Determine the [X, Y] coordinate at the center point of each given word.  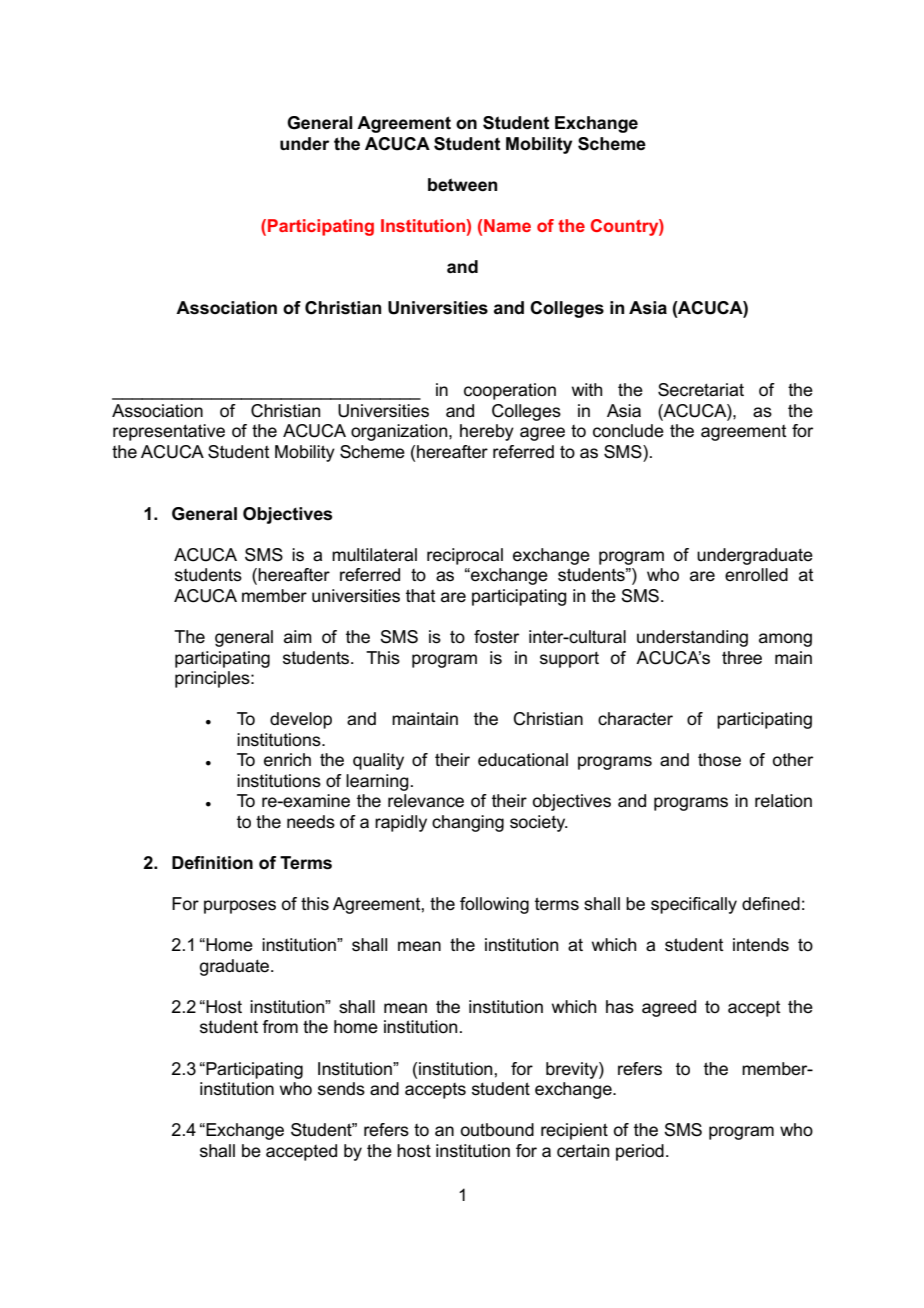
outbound [497, 1129]
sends [341, 1089]
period [640, 1152]
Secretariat [701, 390]
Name [507, 225]
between [462, 185]
